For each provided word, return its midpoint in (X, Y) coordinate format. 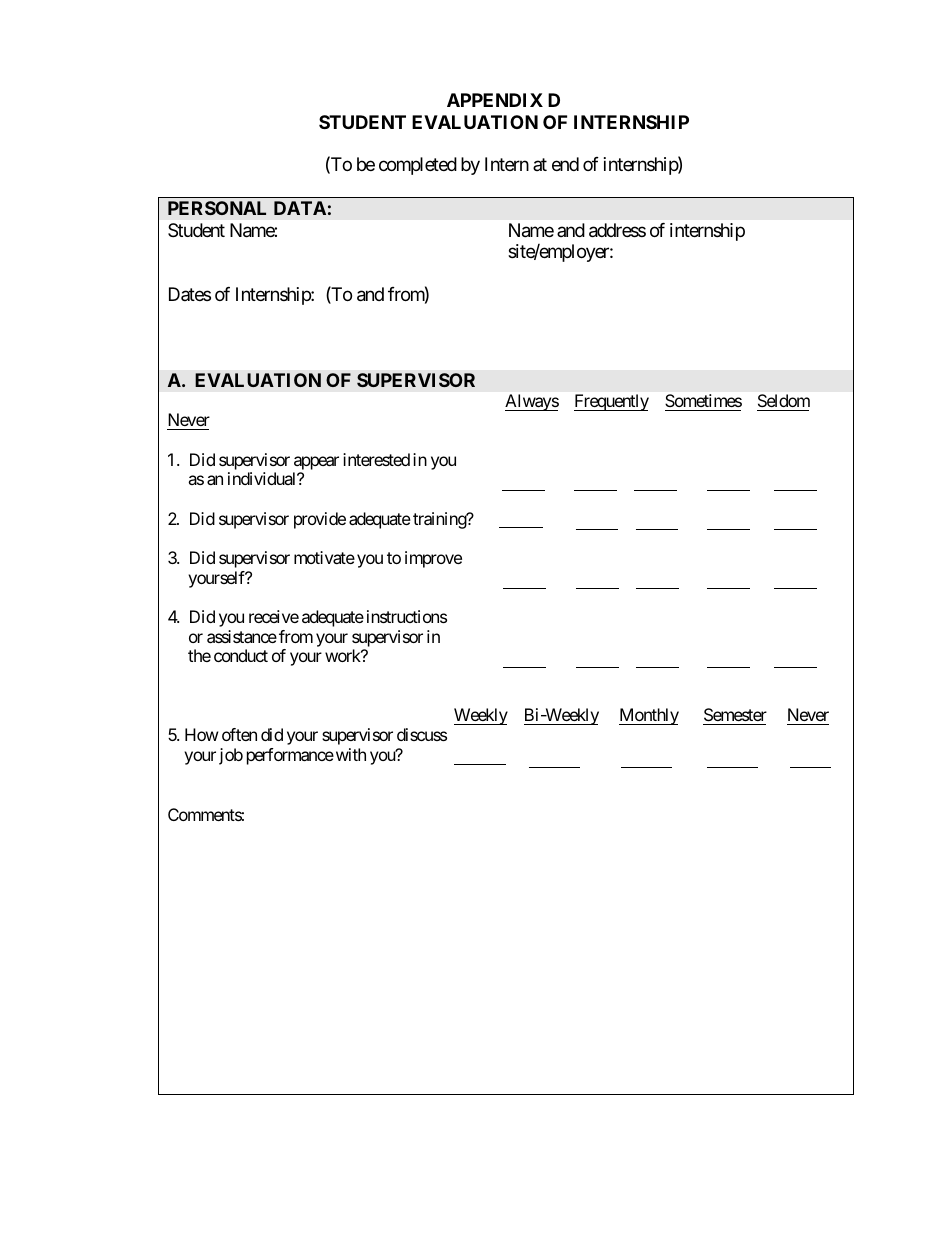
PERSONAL (217, 208)
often (239, 734)
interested (376, 459)
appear (316, 463)
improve (433, 559)
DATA (300, 208)
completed (418, 166)
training (440, 520)
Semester (735, 714)
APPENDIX (495, 100)
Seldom (784, 400)
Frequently (611, 402)
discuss (422, 734)
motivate (324, 557)
